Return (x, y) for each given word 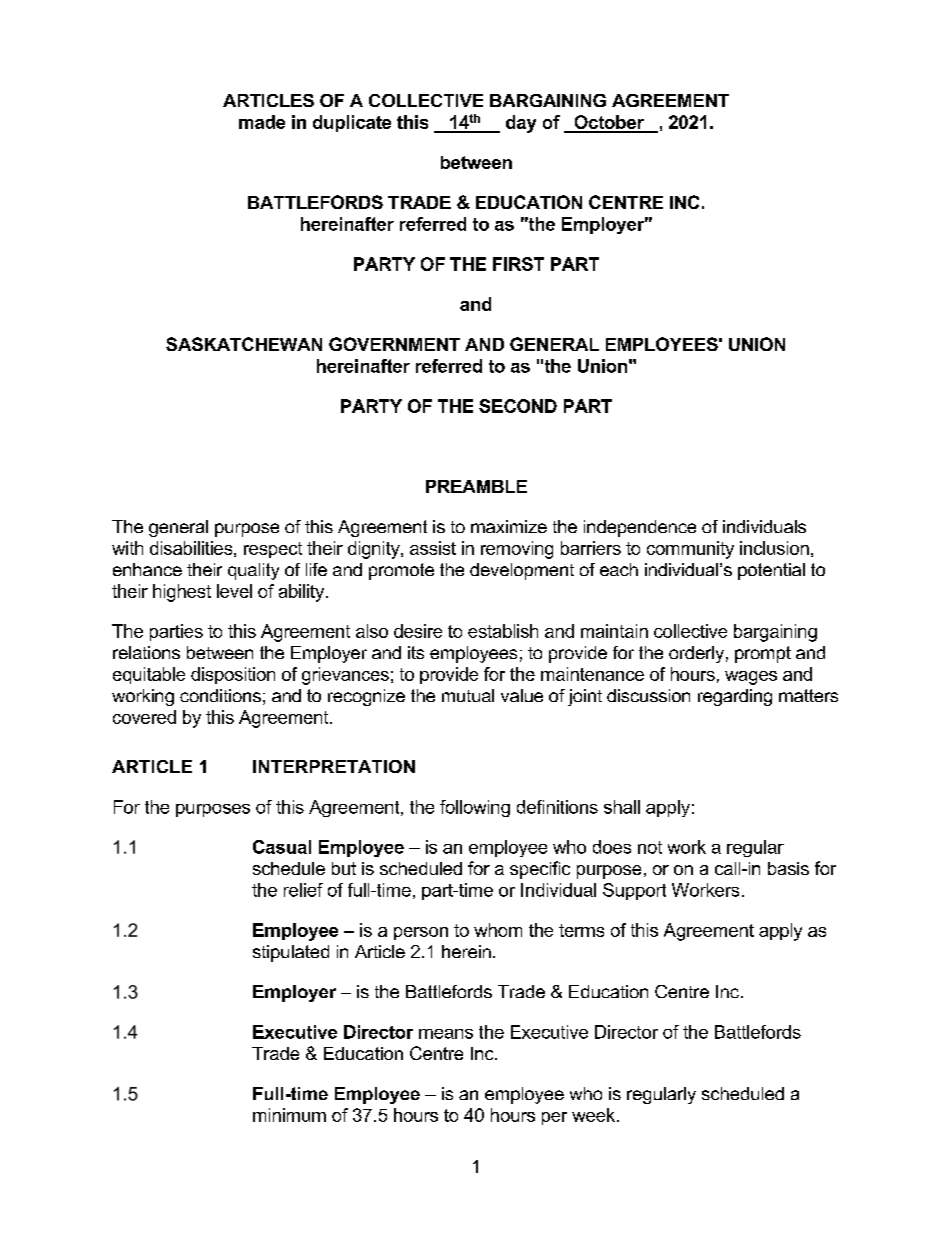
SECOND (518, 406)
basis (788, 868)
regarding (735, 697)
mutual (468, 695)
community (690, 550)
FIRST (518, 264)
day (521, 124)
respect (273, 550)
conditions (220, 695)
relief (303, 890)
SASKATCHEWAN (244, 344)
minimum (289, 1115)
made (262, 122)
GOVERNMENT (394, 344)
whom (498, 930)
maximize (509, 526)
